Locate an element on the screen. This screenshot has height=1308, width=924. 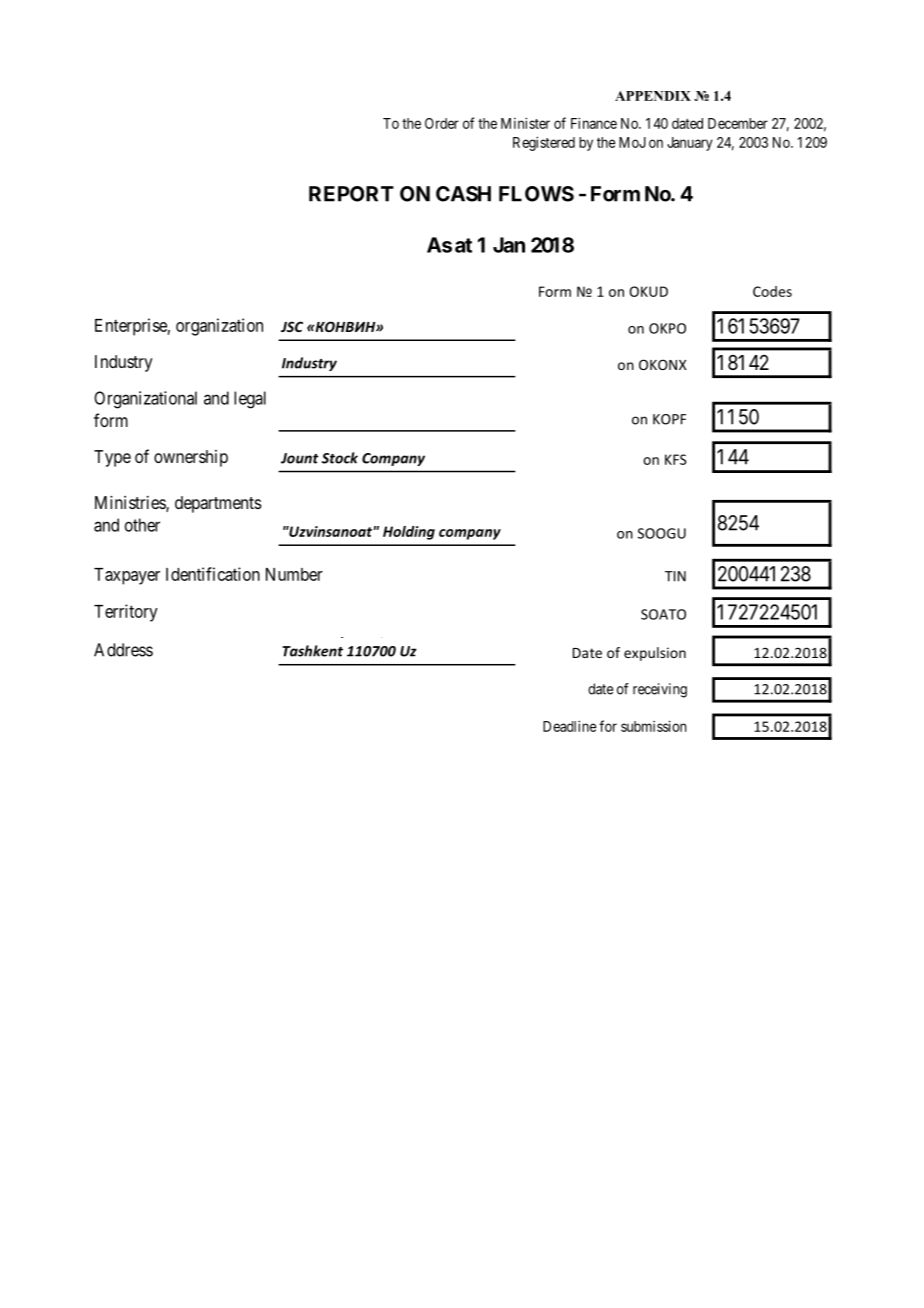
Stock is located at coordinates (340, 458).
